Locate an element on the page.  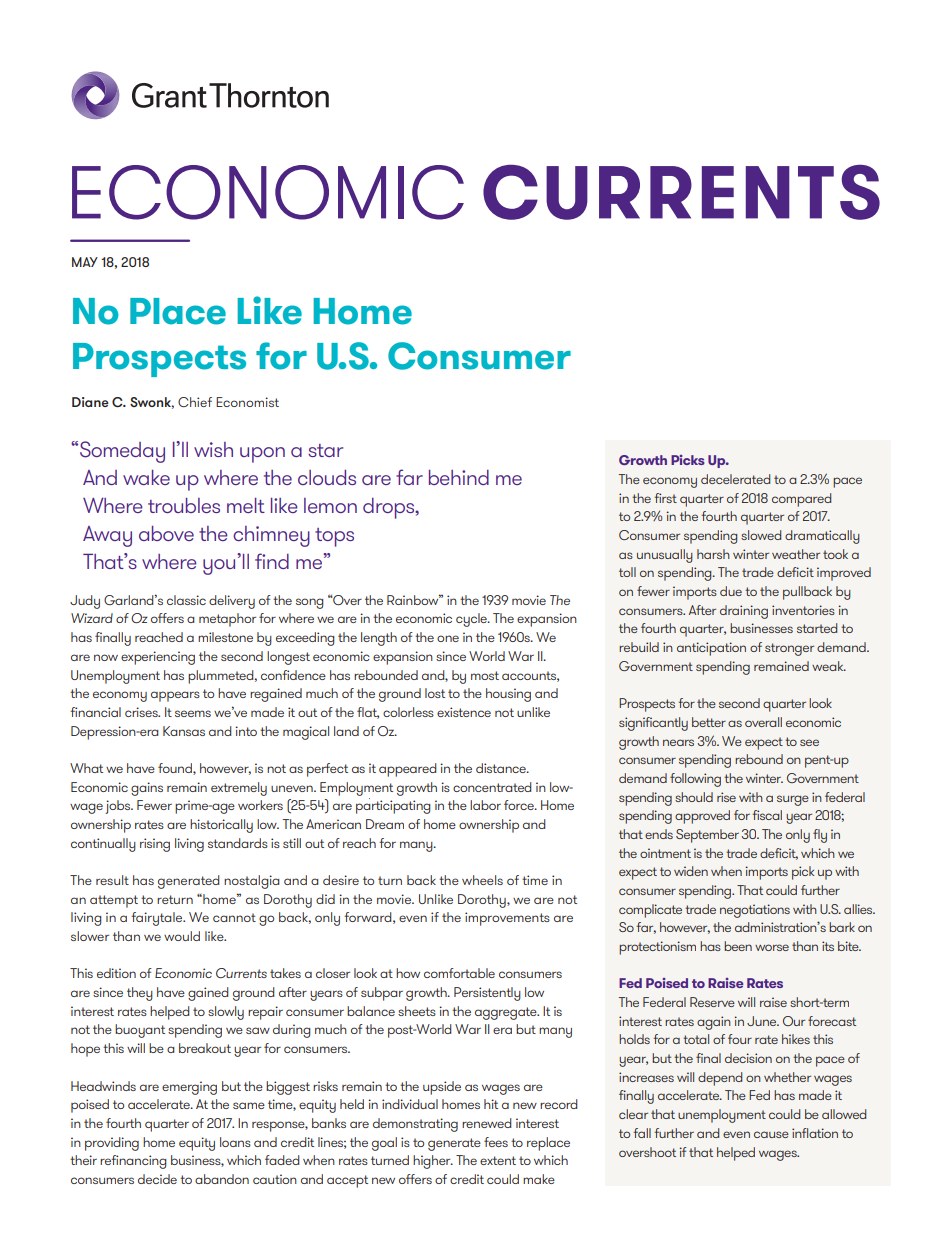
rising is located at coordinates (155, 845).
